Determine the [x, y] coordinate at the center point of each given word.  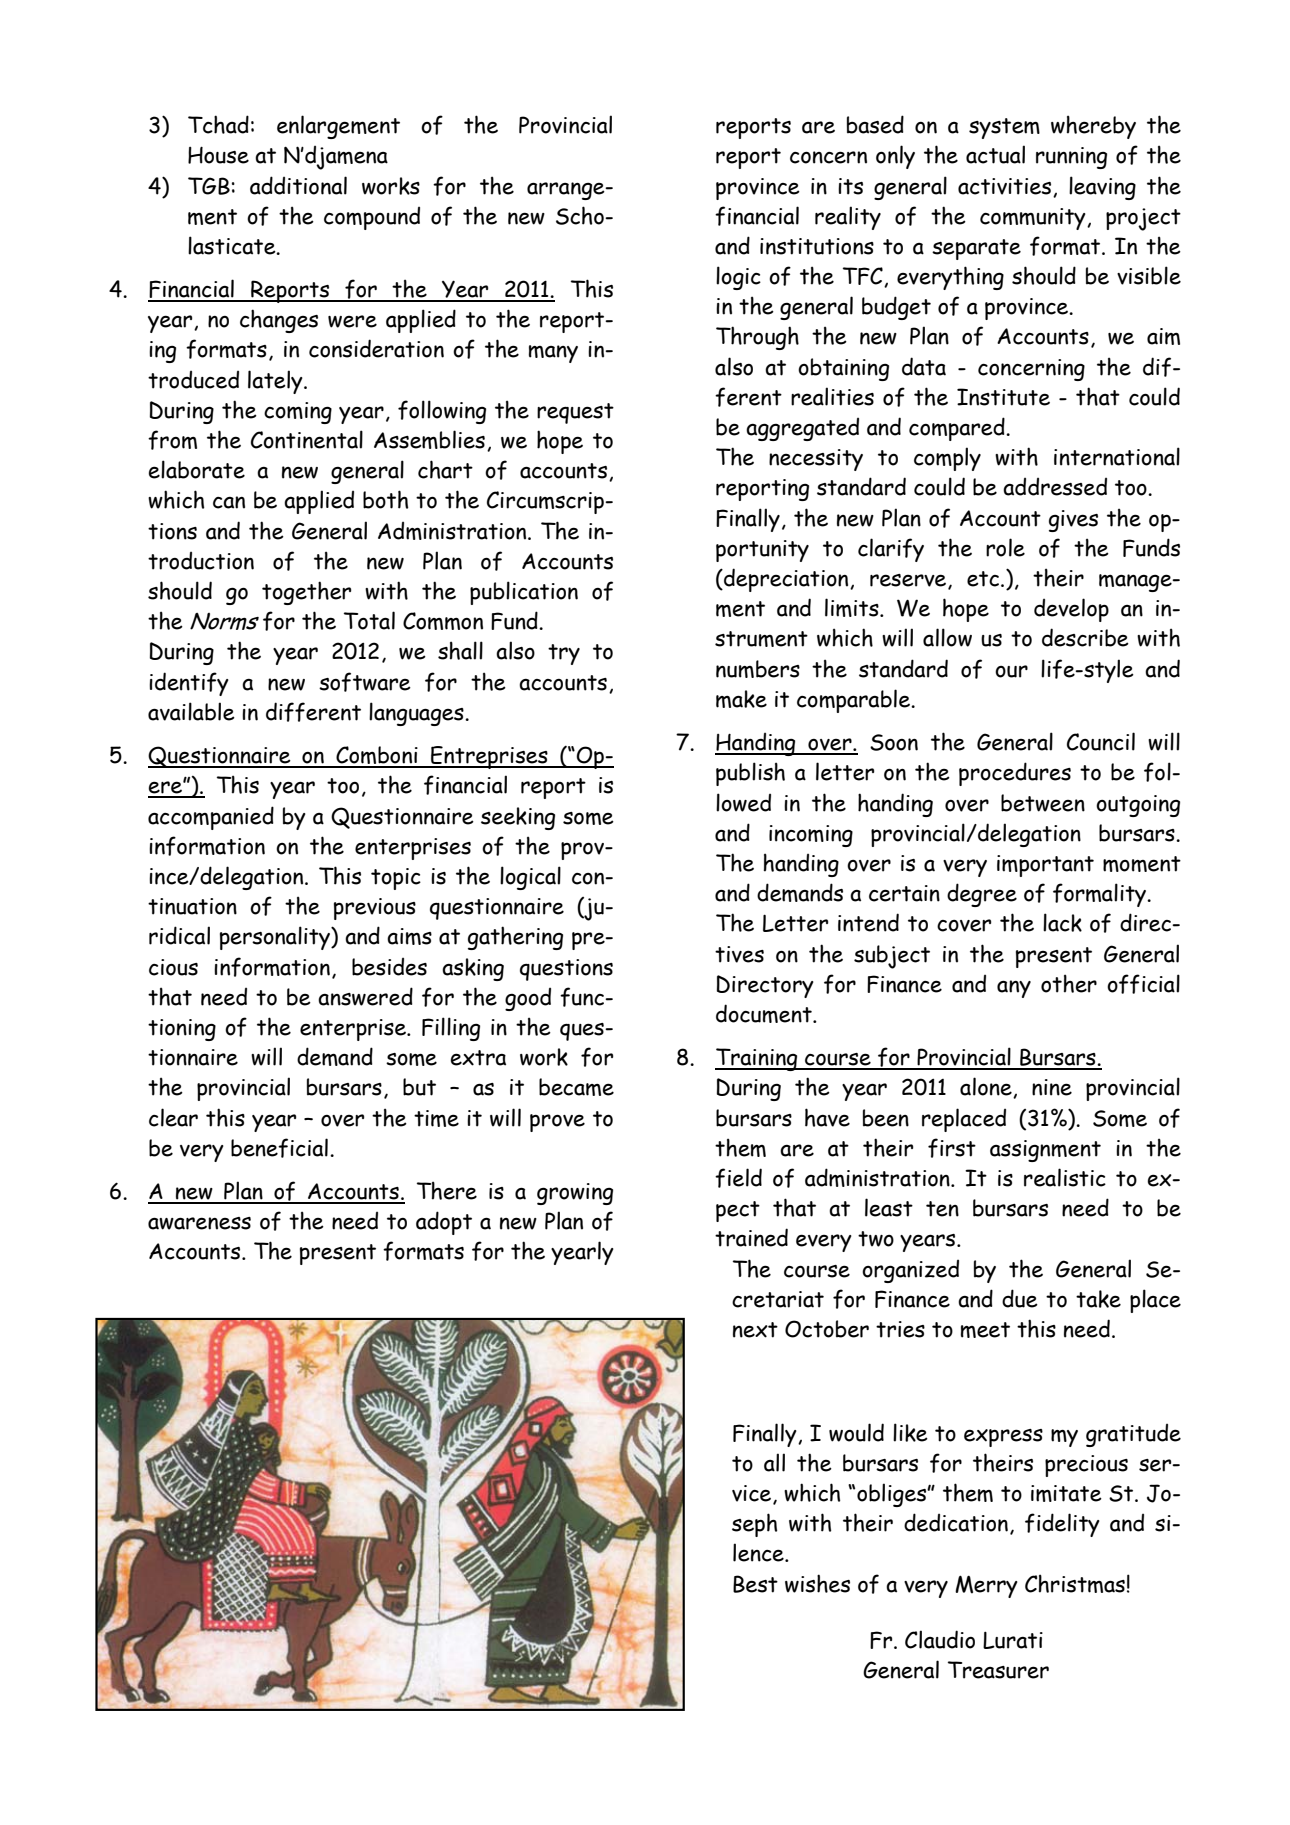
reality [848, 218]
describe [1085, 637]
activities [1006, 187]
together [306, 593]
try [564, 654]
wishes [817, 1583]
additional [298, 185]
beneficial [279, 1148]
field [738, 1178]
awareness [199, 1223]
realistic [1065, 1177]
